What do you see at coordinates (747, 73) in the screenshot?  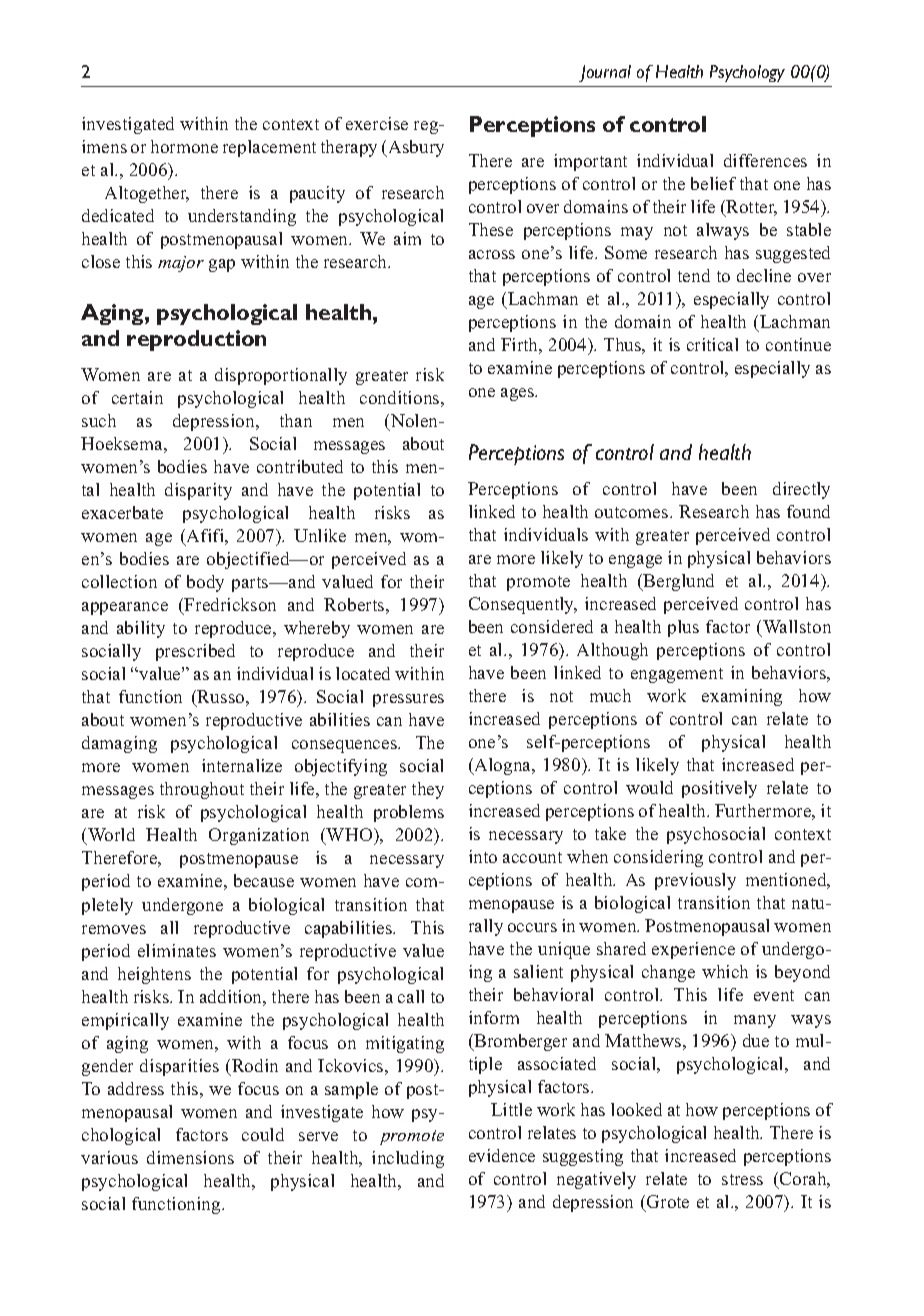 I see `Psychology` at bounding box center [747, 73].
